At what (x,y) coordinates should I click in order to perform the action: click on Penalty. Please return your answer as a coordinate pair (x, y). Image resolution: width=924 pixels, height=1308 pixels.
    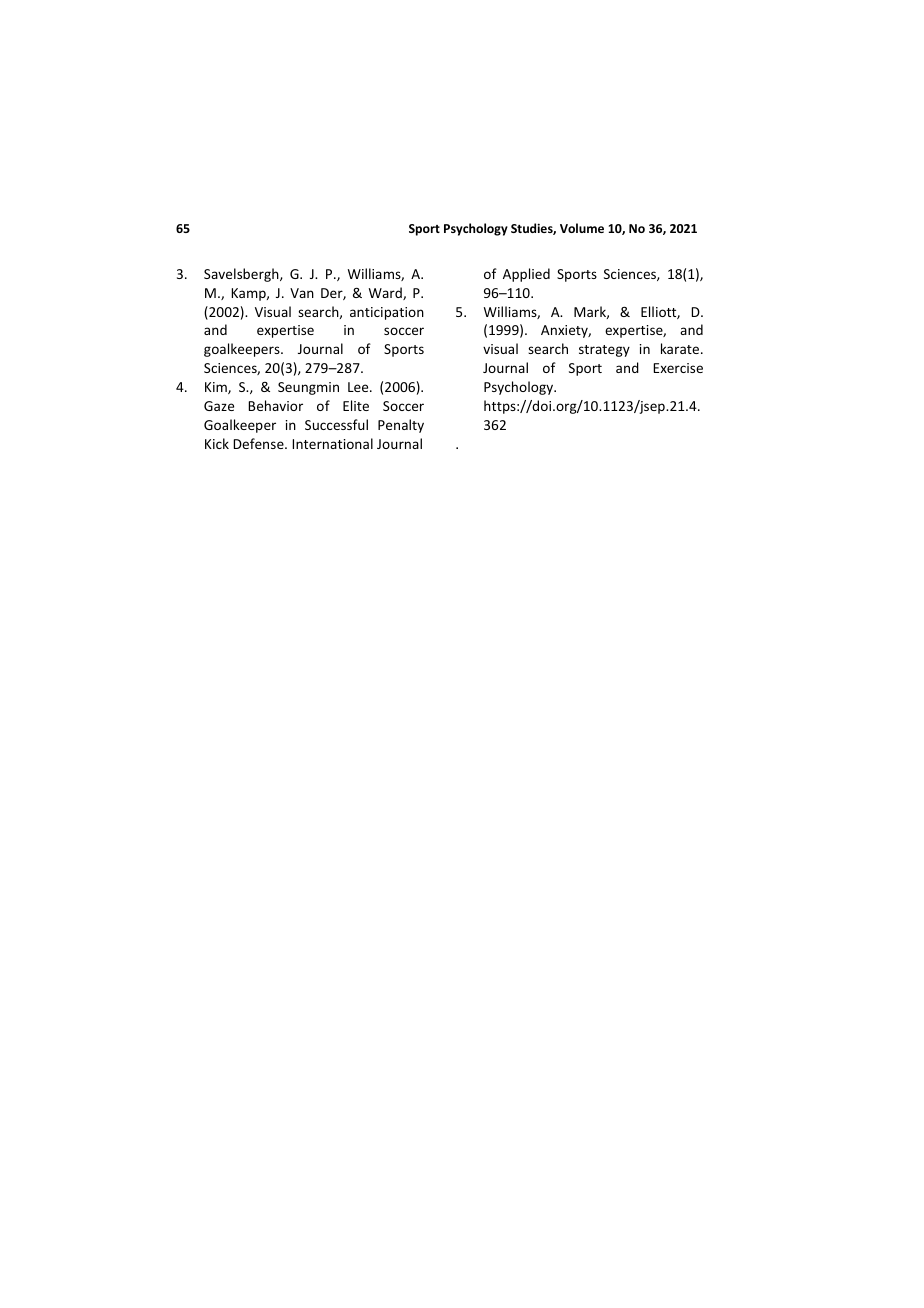
    Looking at the image, I should click on (401, 426).
